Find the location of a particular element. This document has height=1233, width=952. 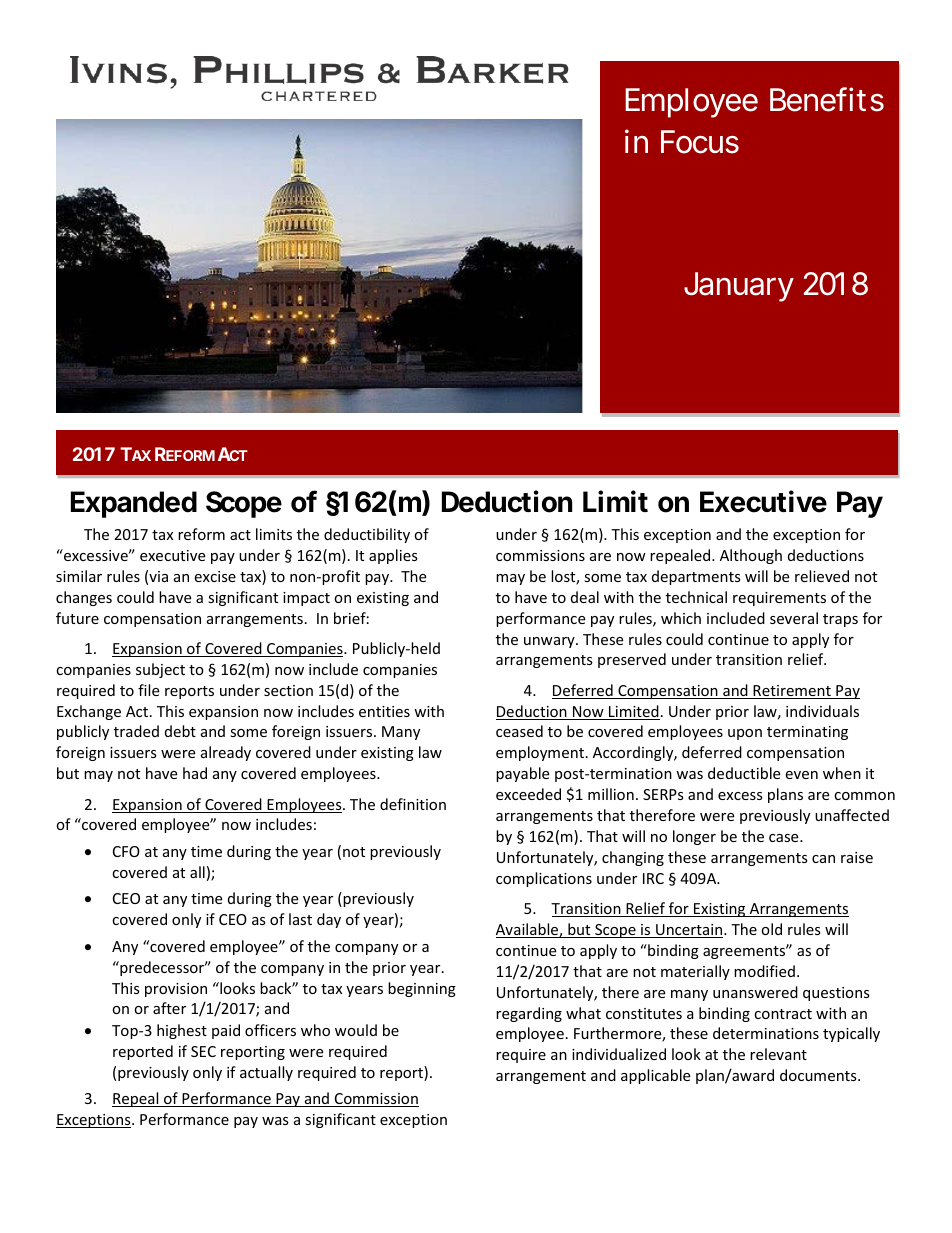

Focus is located at coordinates (700, 142).
